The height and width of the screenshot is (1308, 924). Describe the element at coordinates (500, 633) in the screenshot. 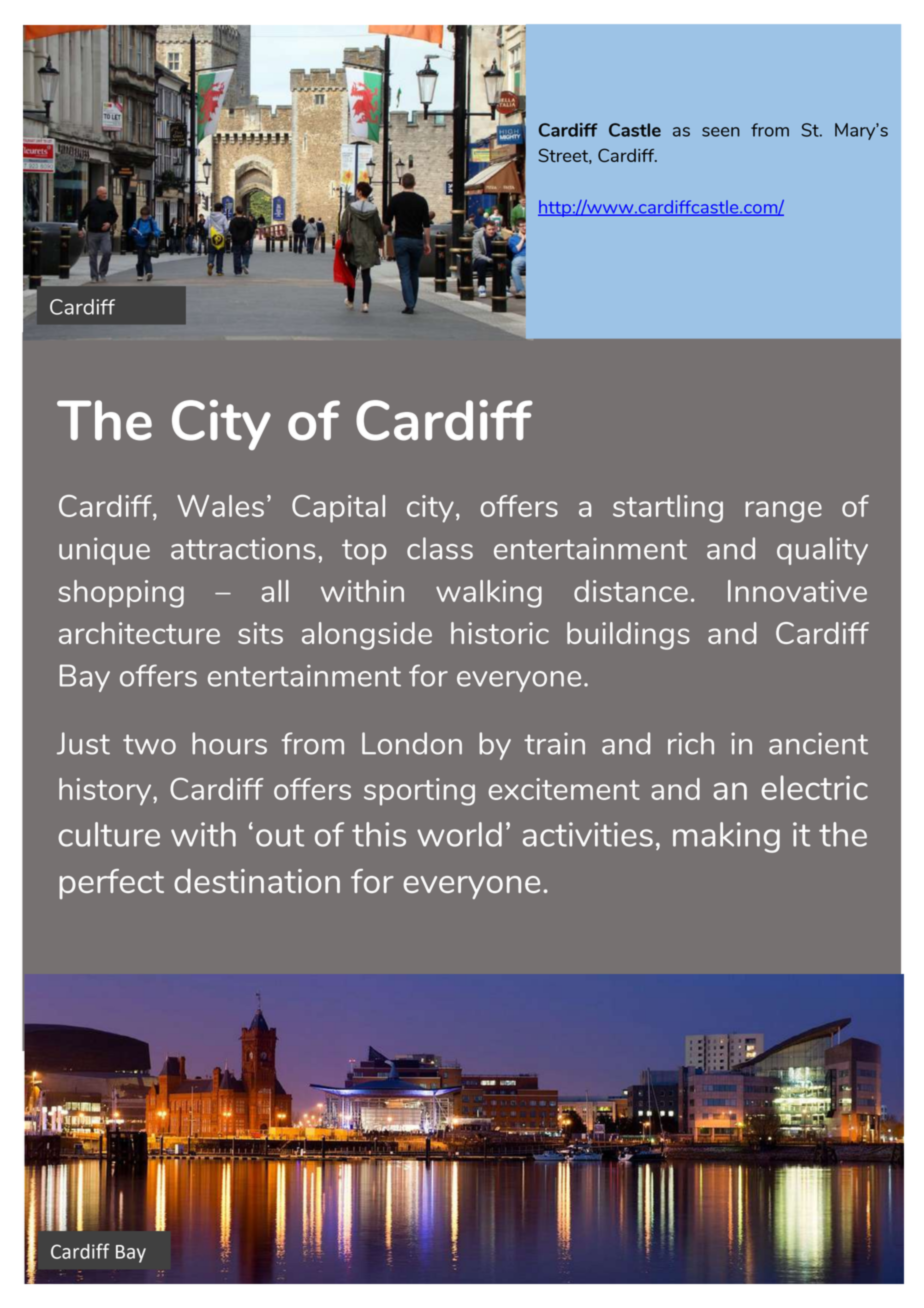

I see `historic` at that location.
